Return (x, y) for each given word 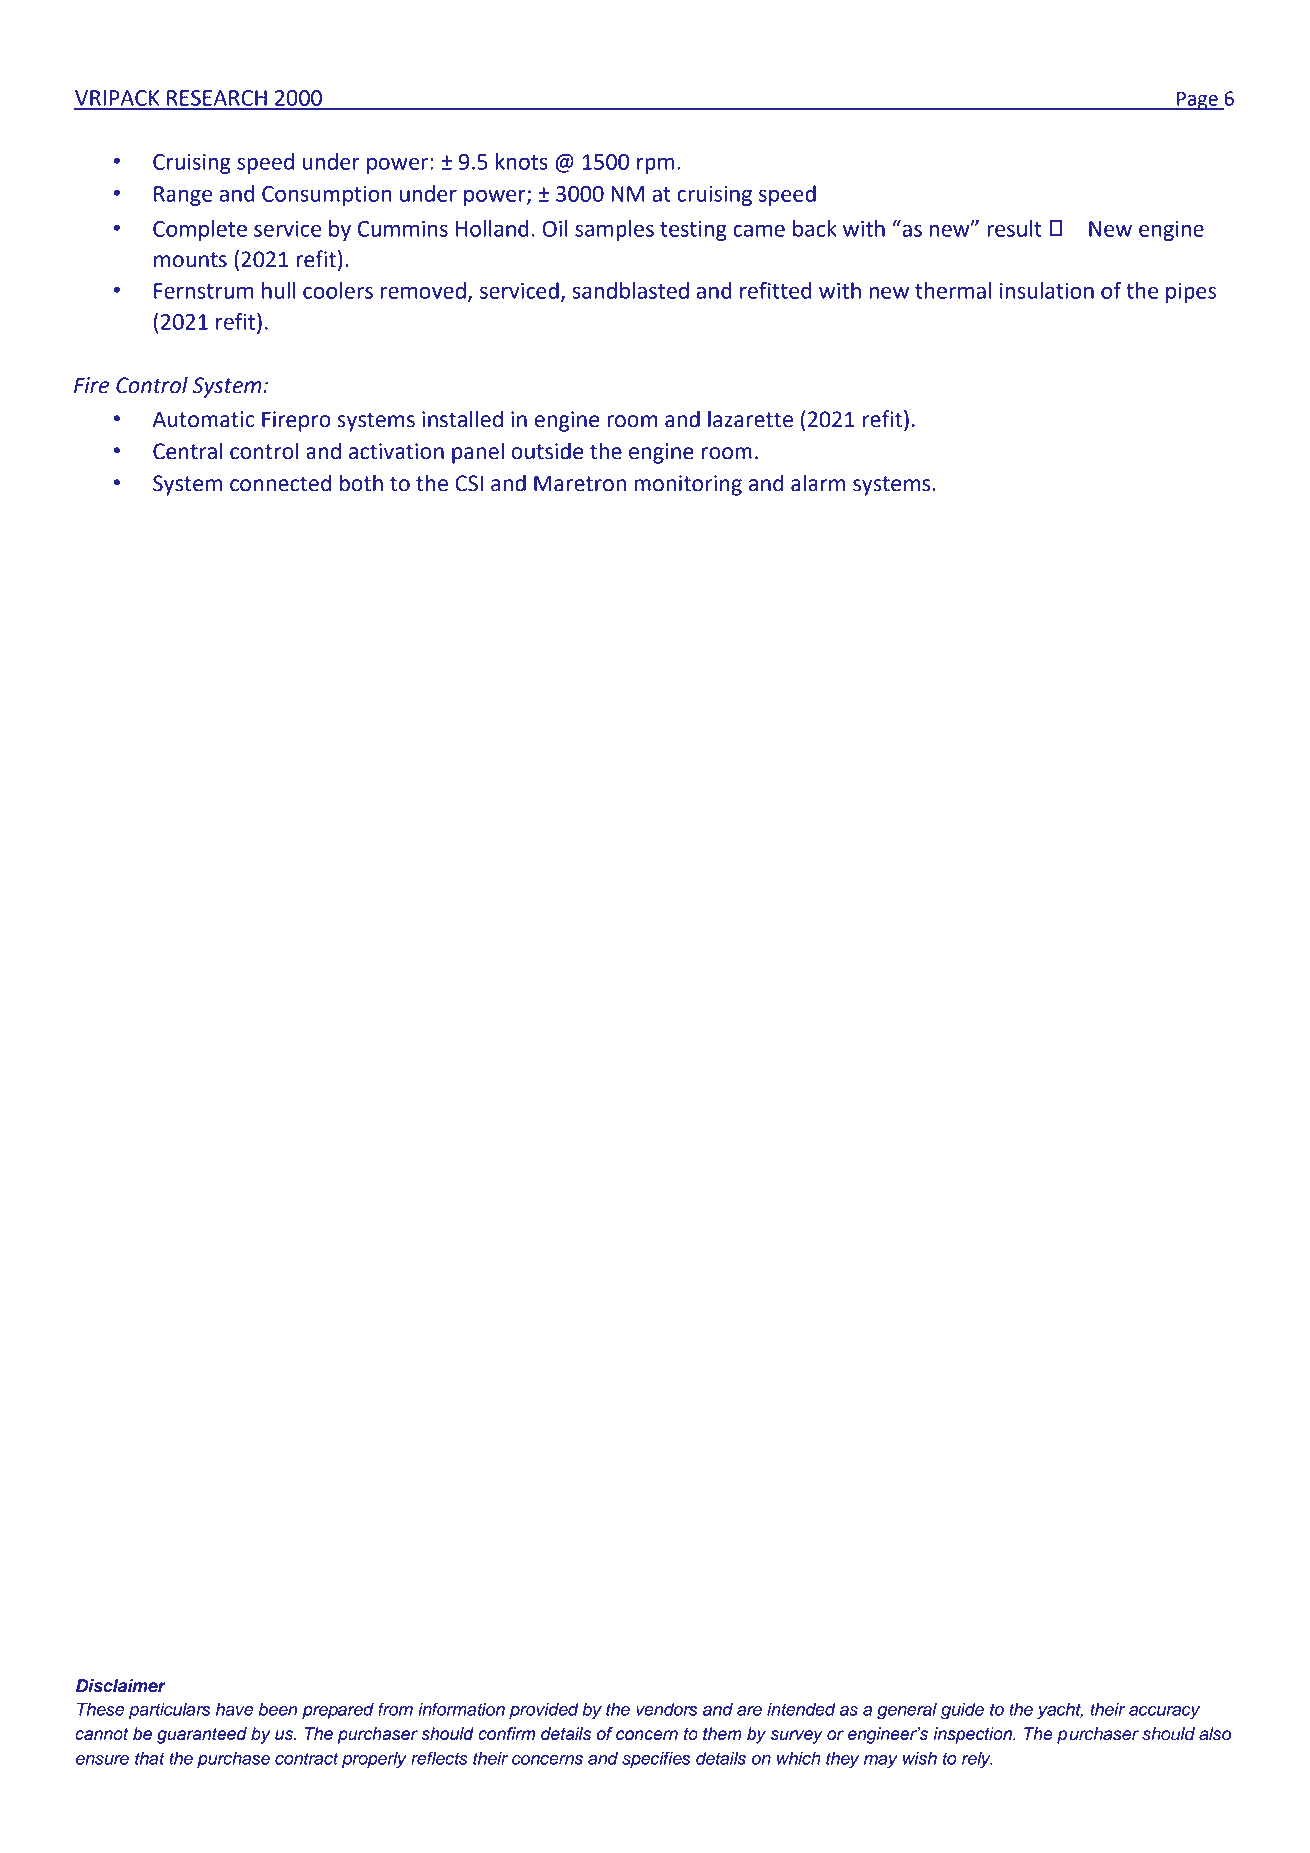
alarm (818, 483)
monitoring (688, 485)
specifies (656, 1759)
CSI (469, 483)
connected (280, 483)
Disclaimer (121, 1686)
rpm (655, 165)
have (235, 1709)
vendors (666, 1709)
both (361, 483)
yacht (1060, 1711)
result (1014, 228)
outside (547, 451)
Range (183, 196)
